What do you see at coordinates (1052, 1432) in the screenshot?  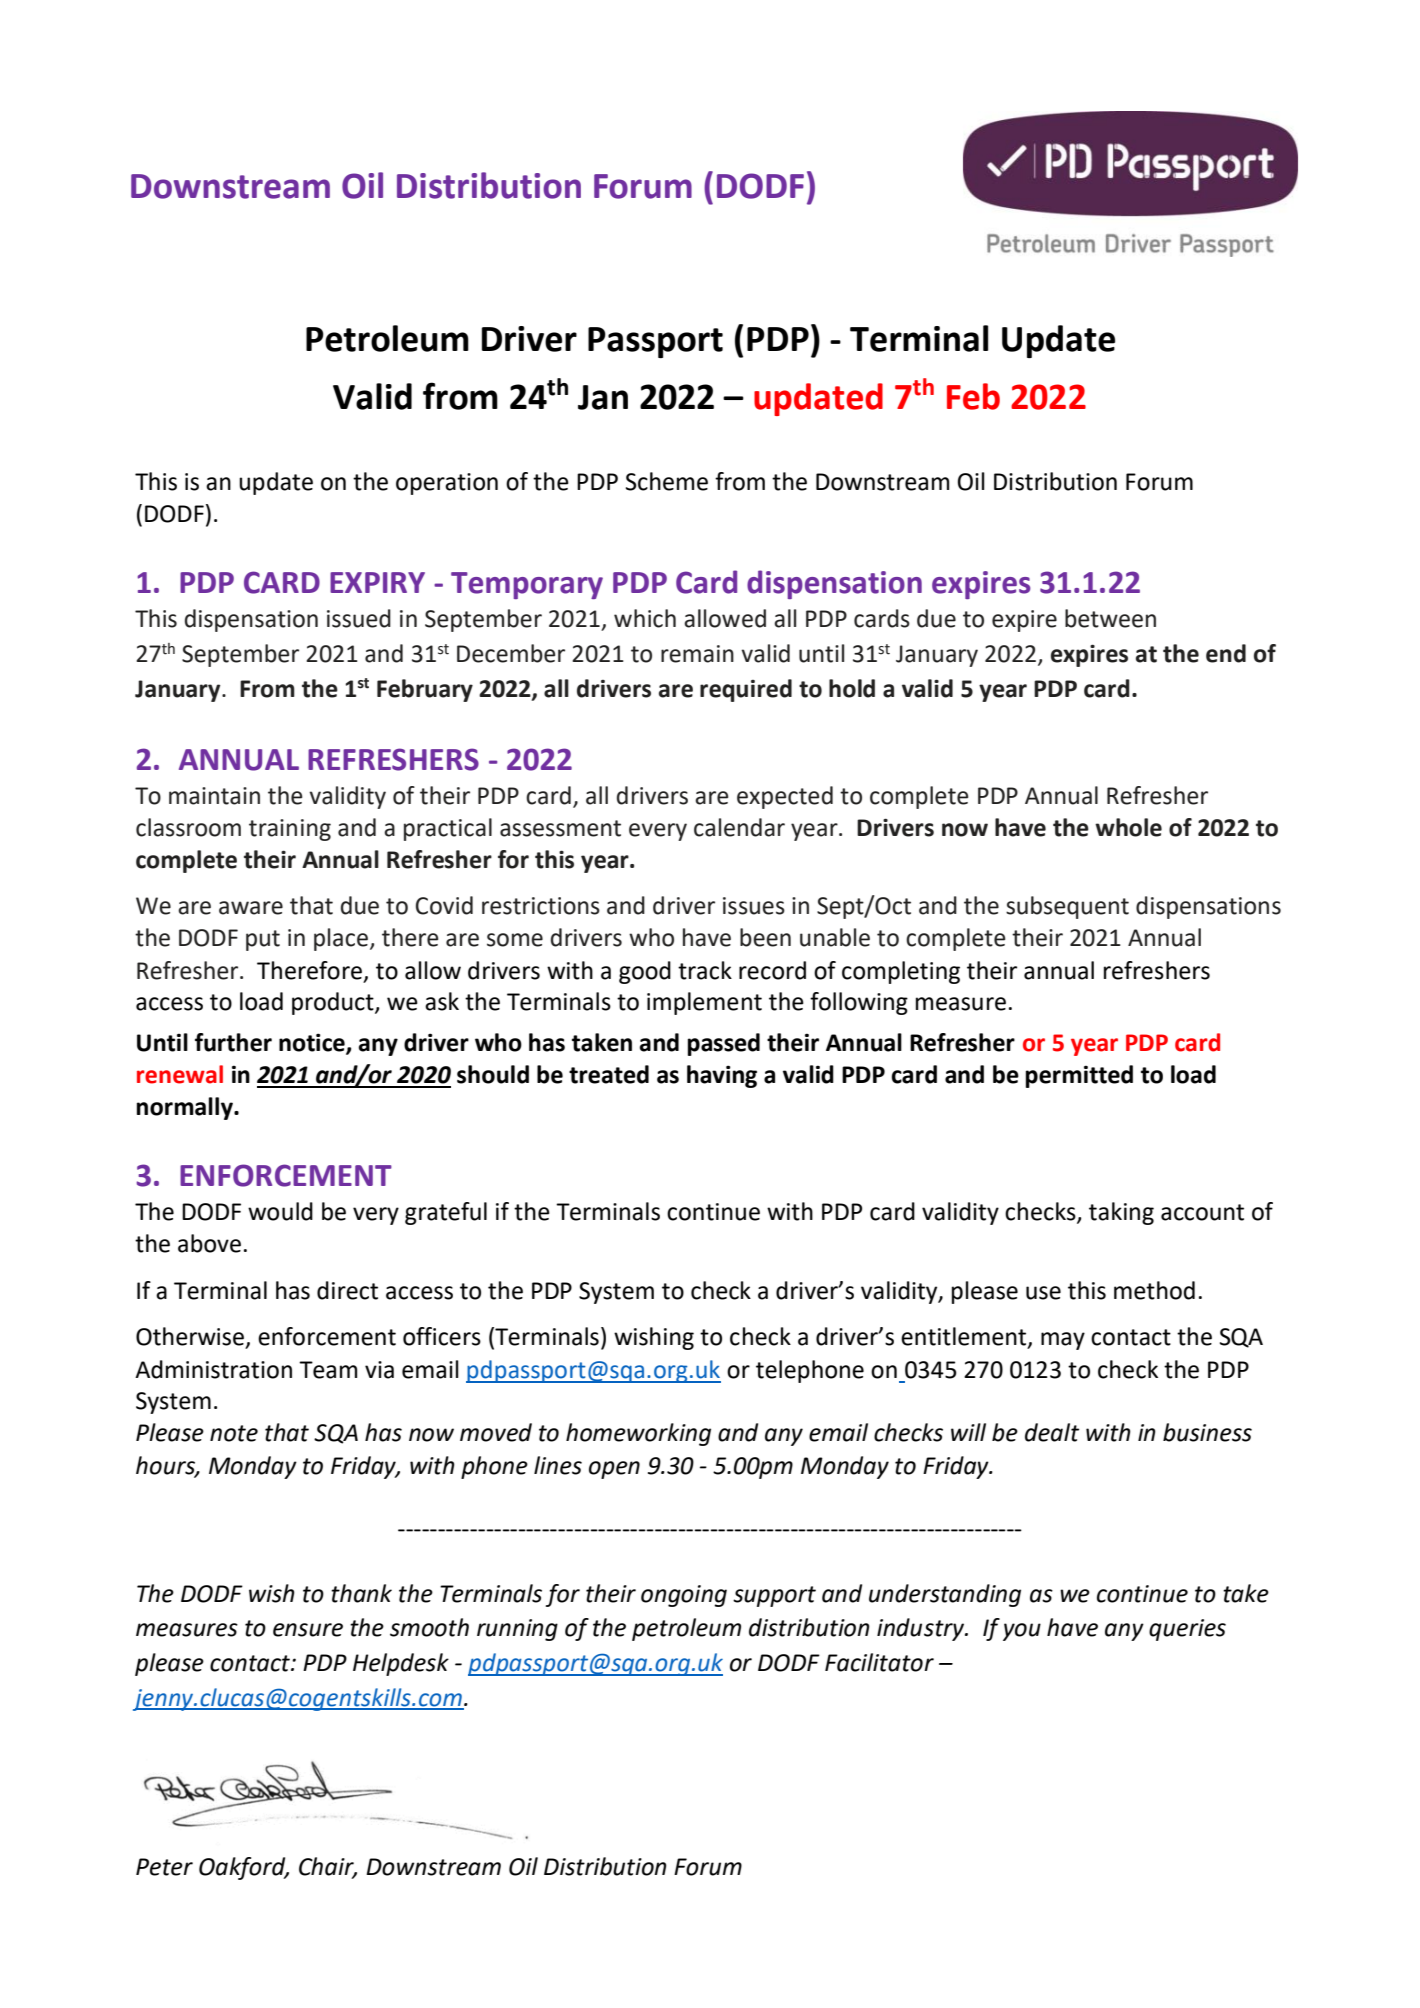 I see `dealt` at bounding box center [1052, 1432].
